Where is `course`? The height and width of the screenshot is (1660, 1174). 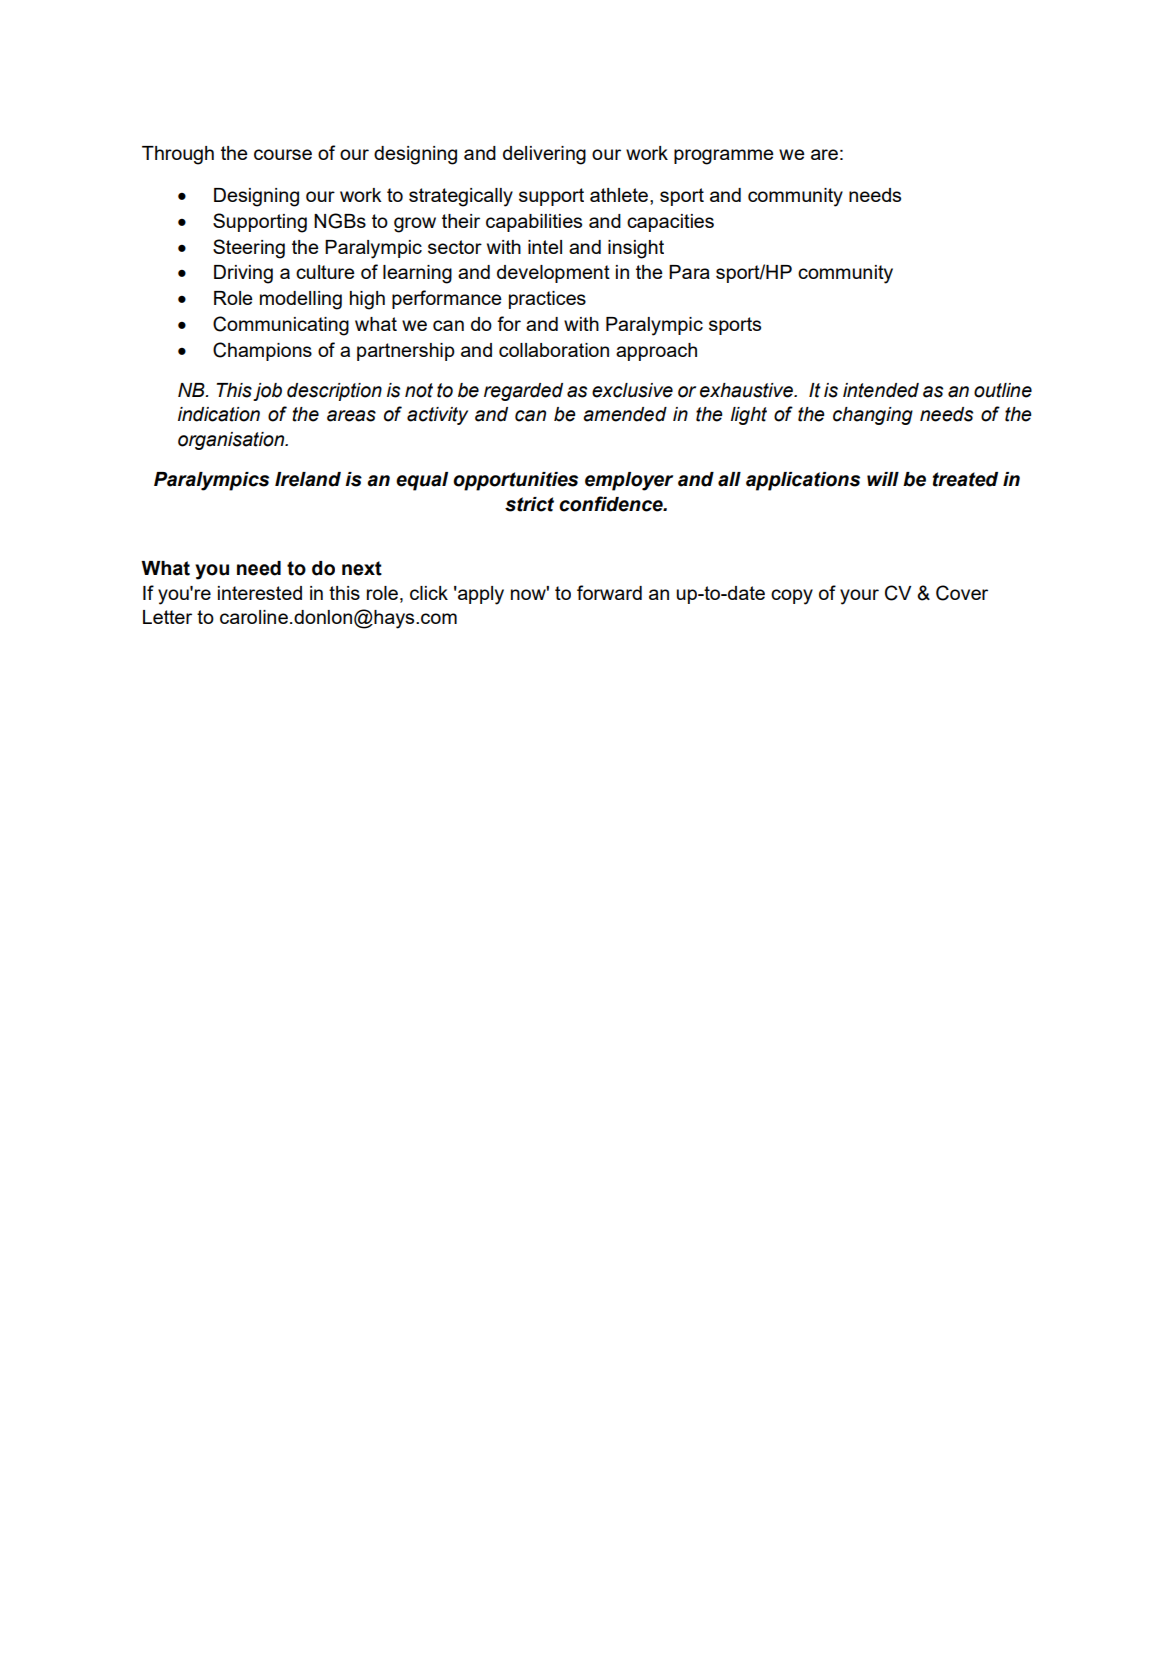 course is located at coordinates (283, 154).
